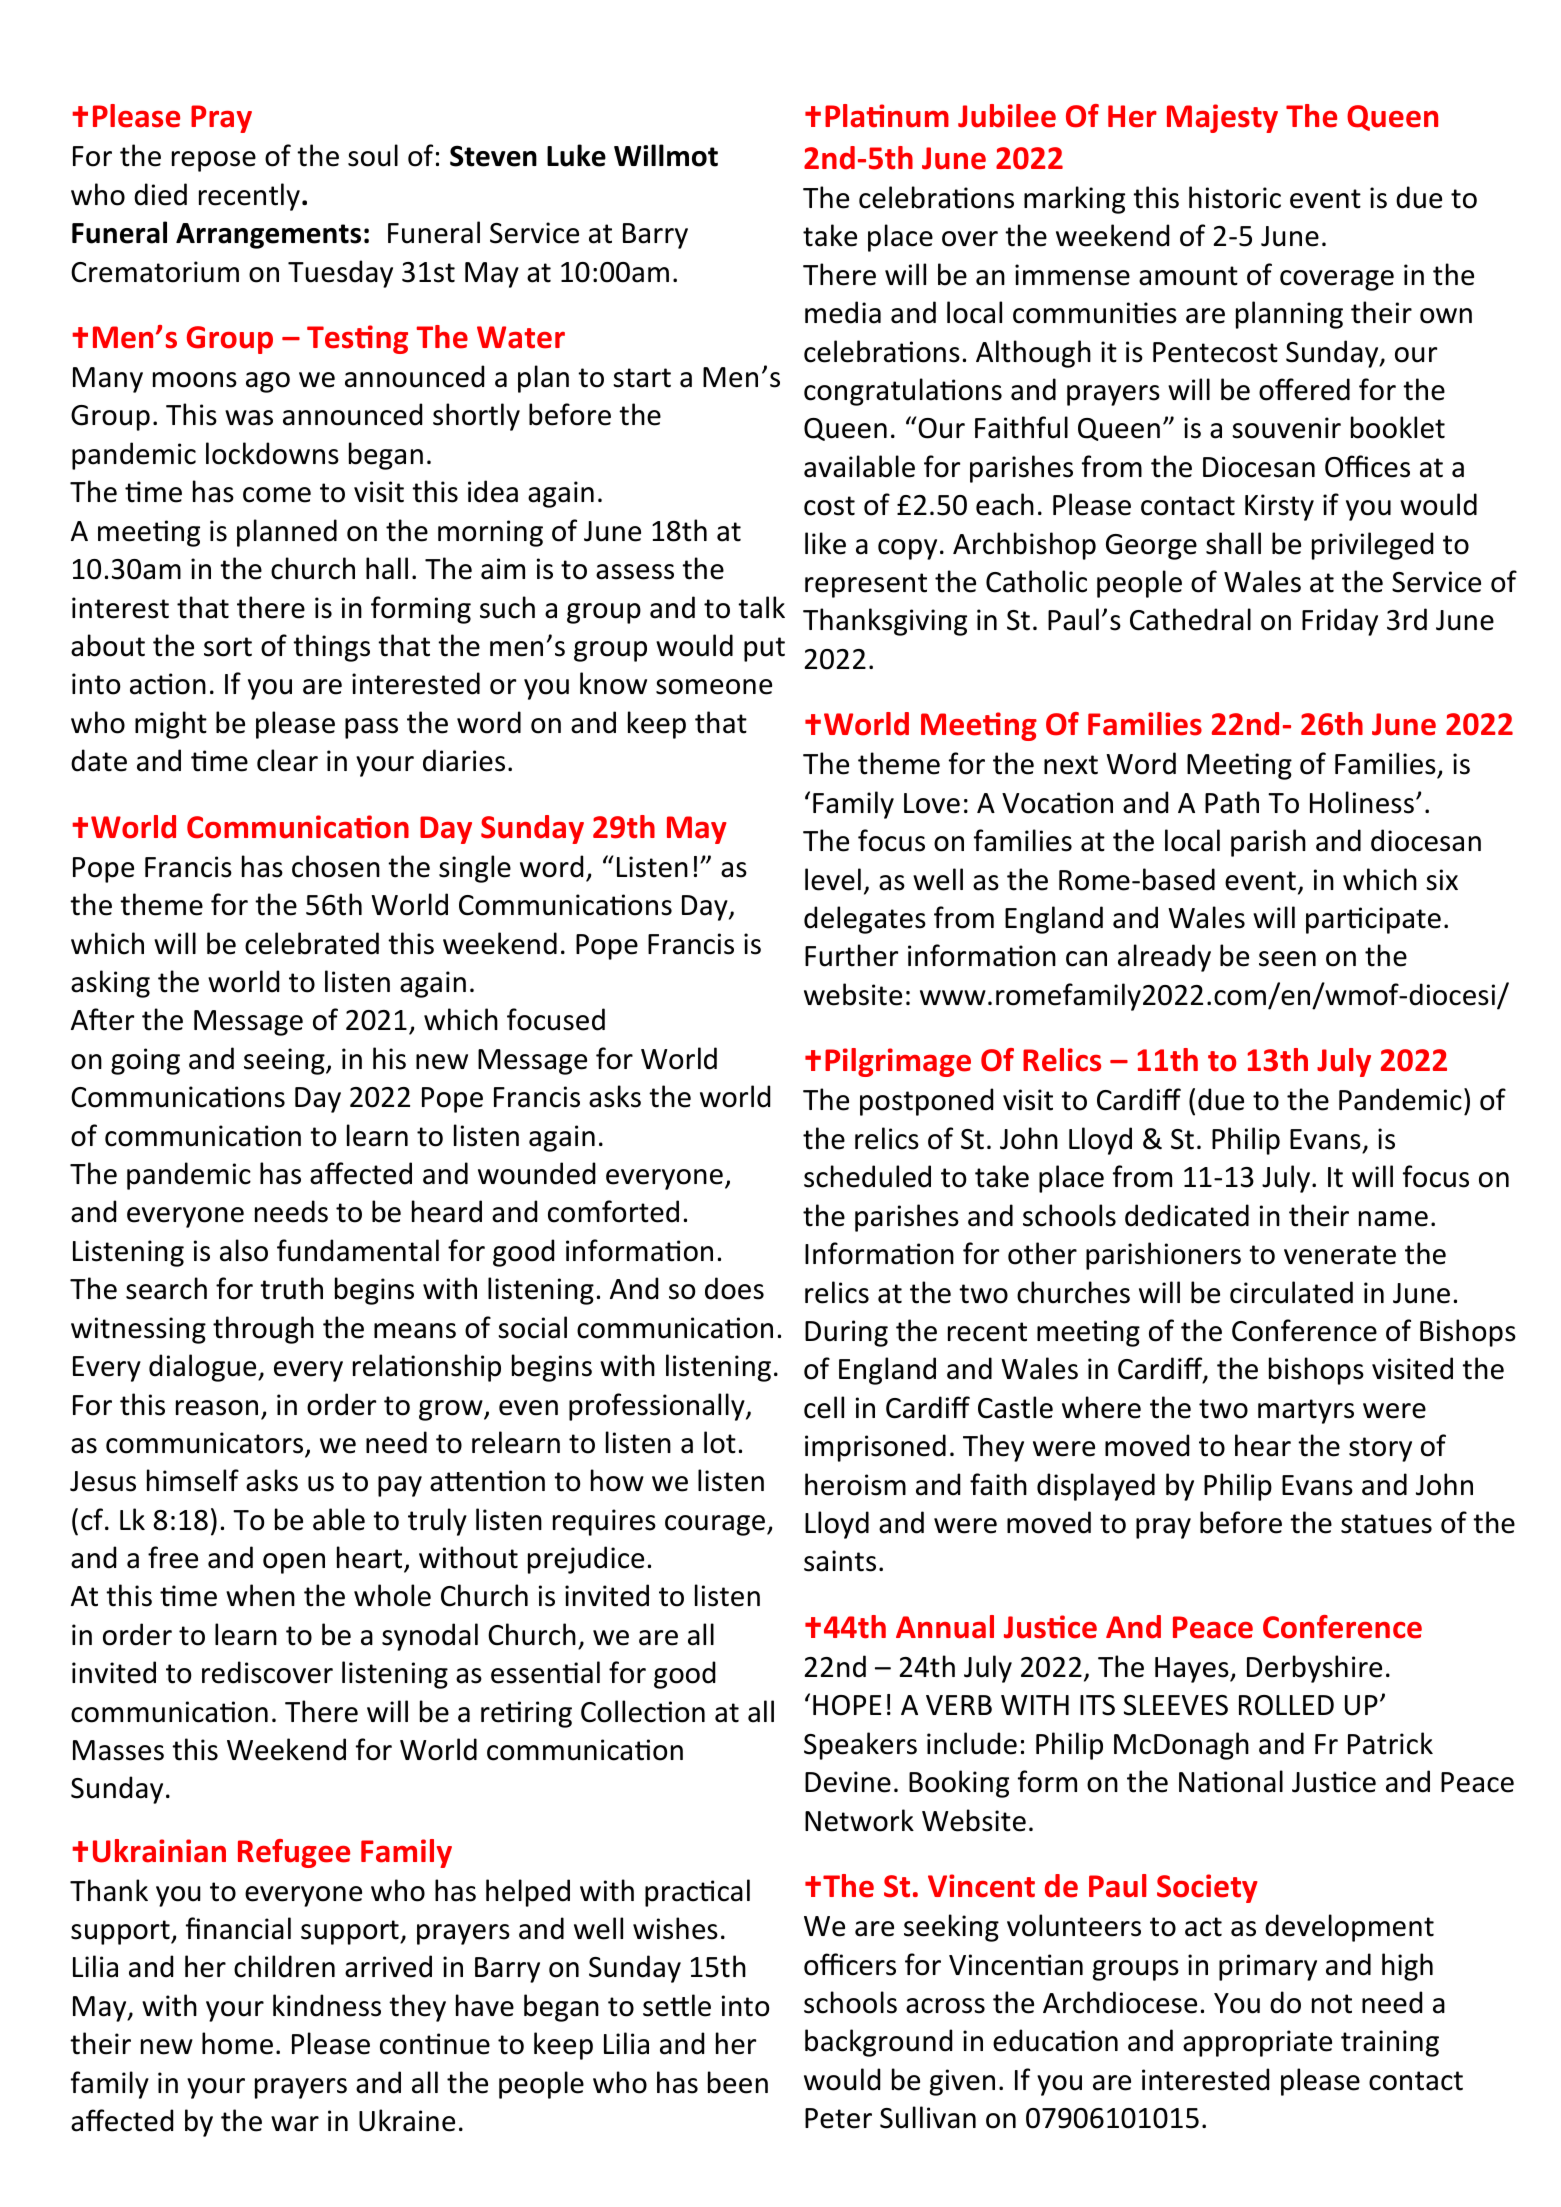 This screenshot has height=2207, width=1561. I want to click on home, so click(237, 2043).
